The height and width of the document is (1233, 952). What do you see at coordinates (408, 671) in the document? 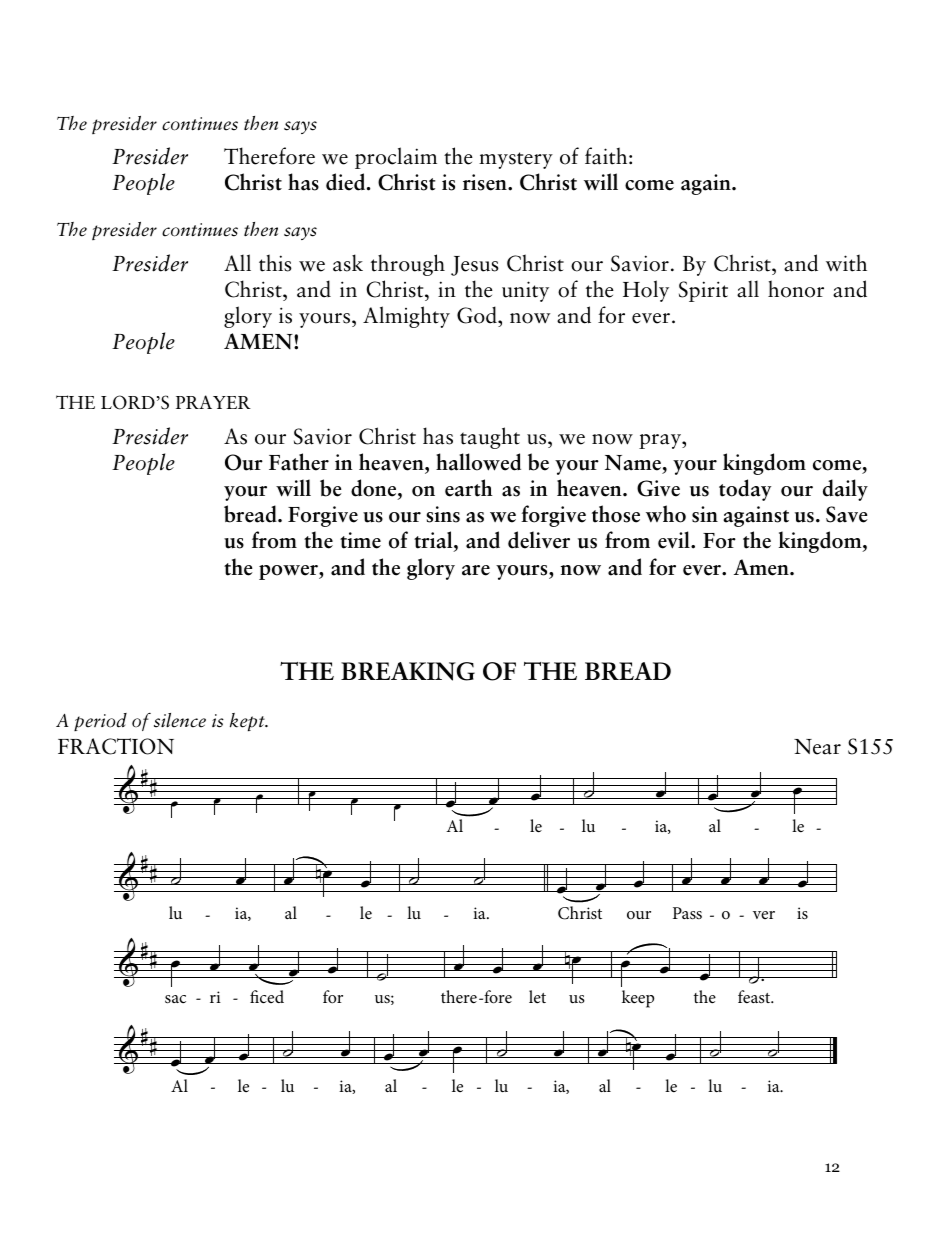
I see `BREAKING` at bounding box center [408, 671].
